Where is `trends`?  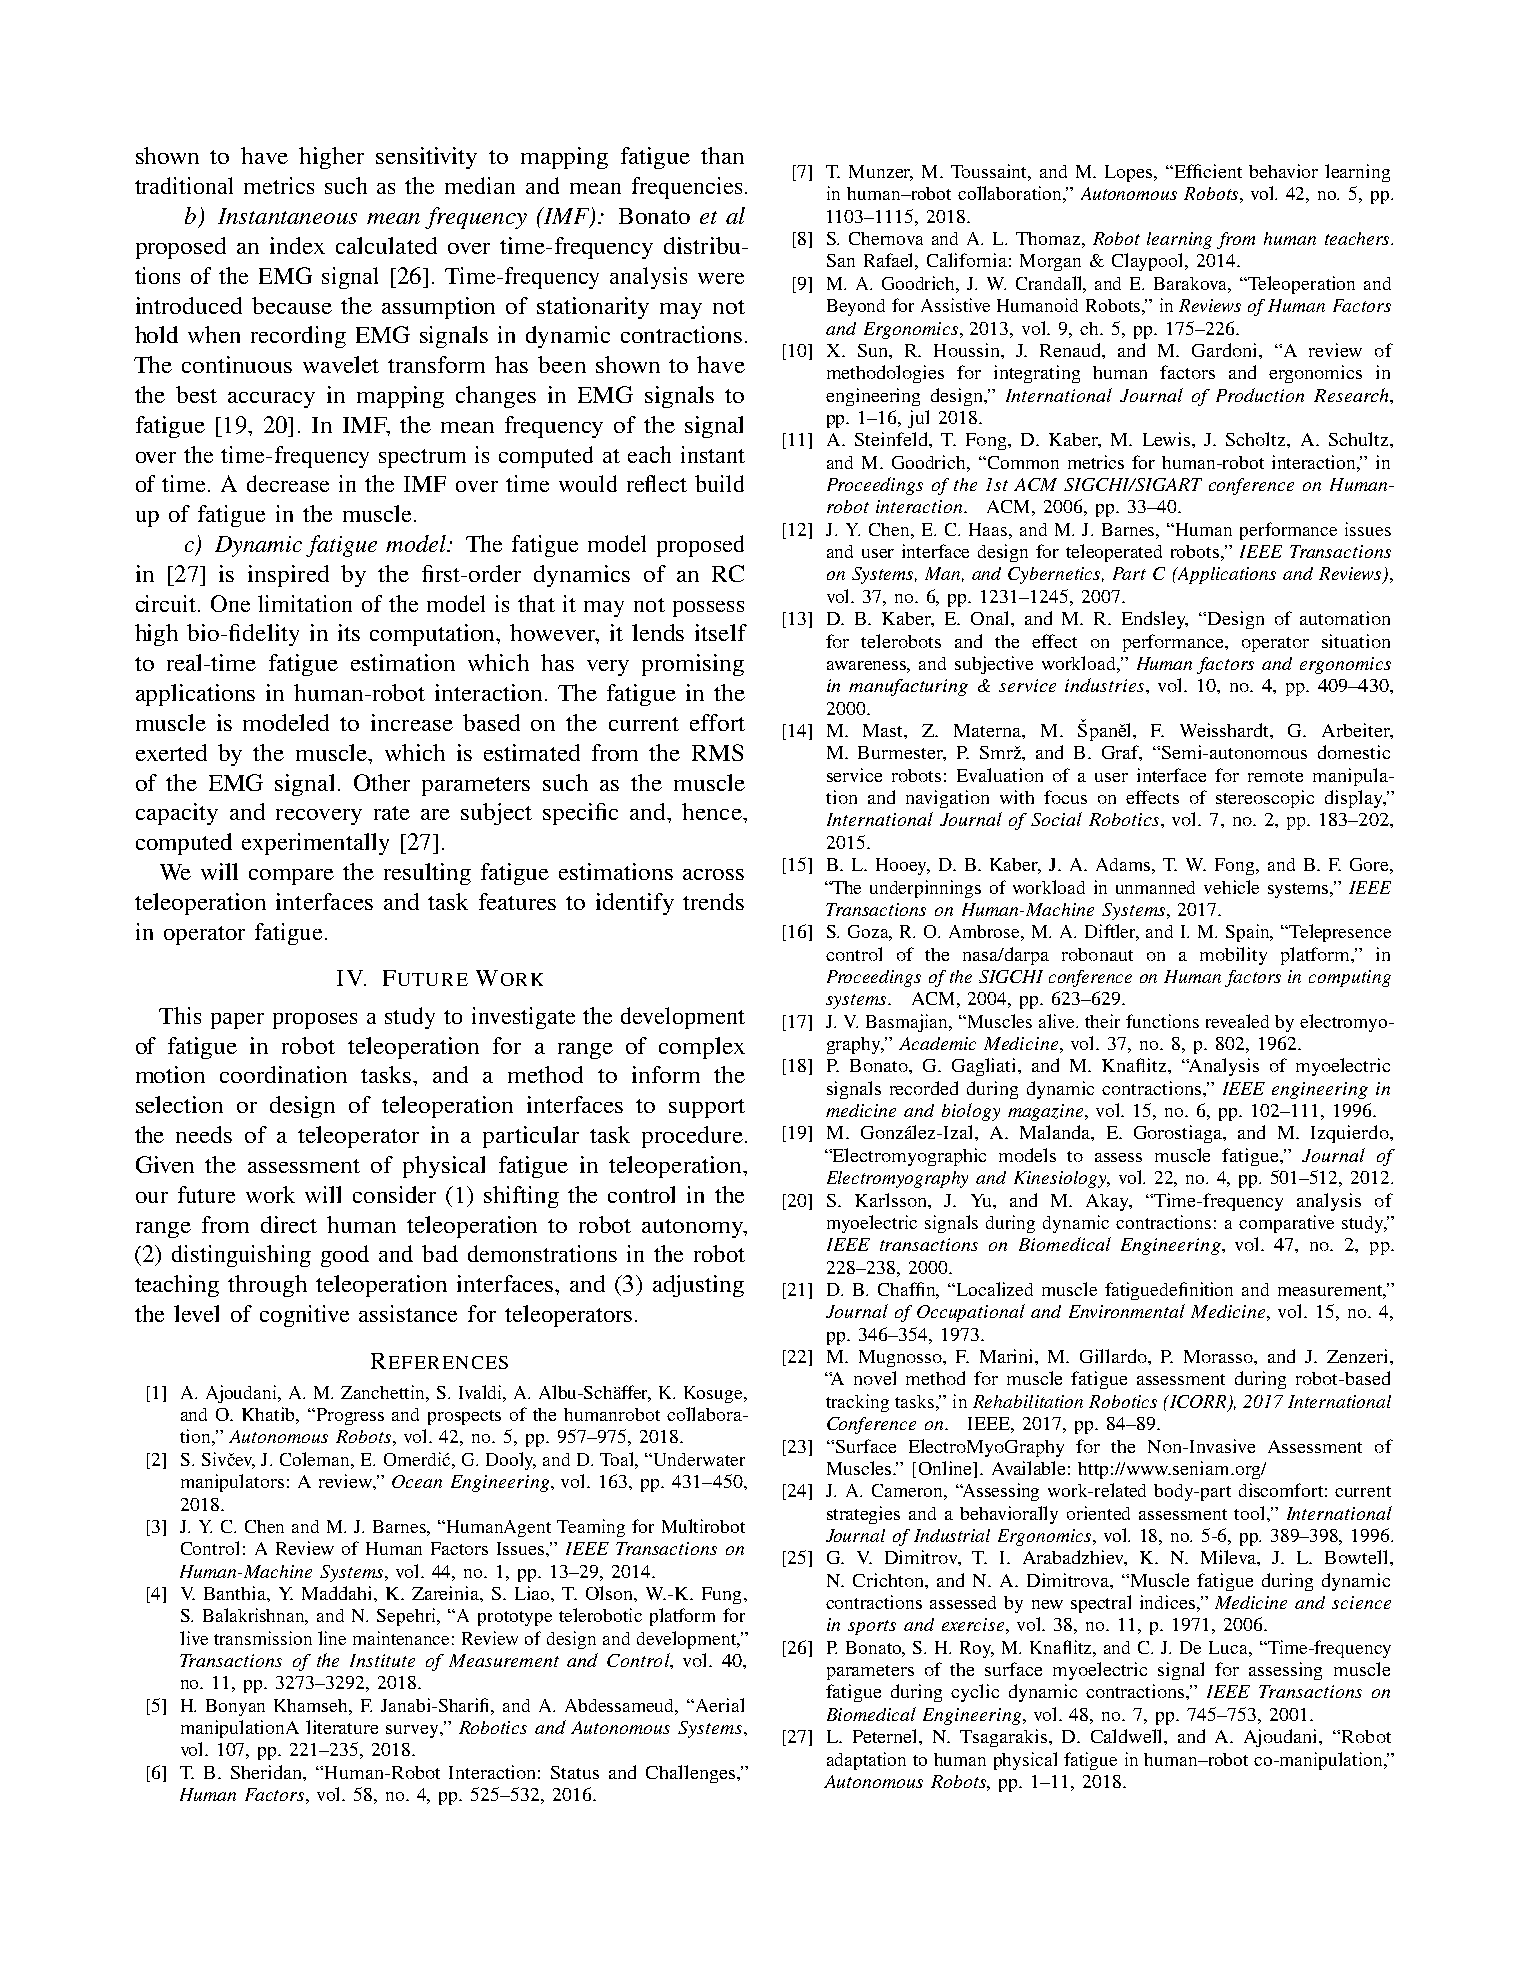
trends is located at coordinates (713, 901).
